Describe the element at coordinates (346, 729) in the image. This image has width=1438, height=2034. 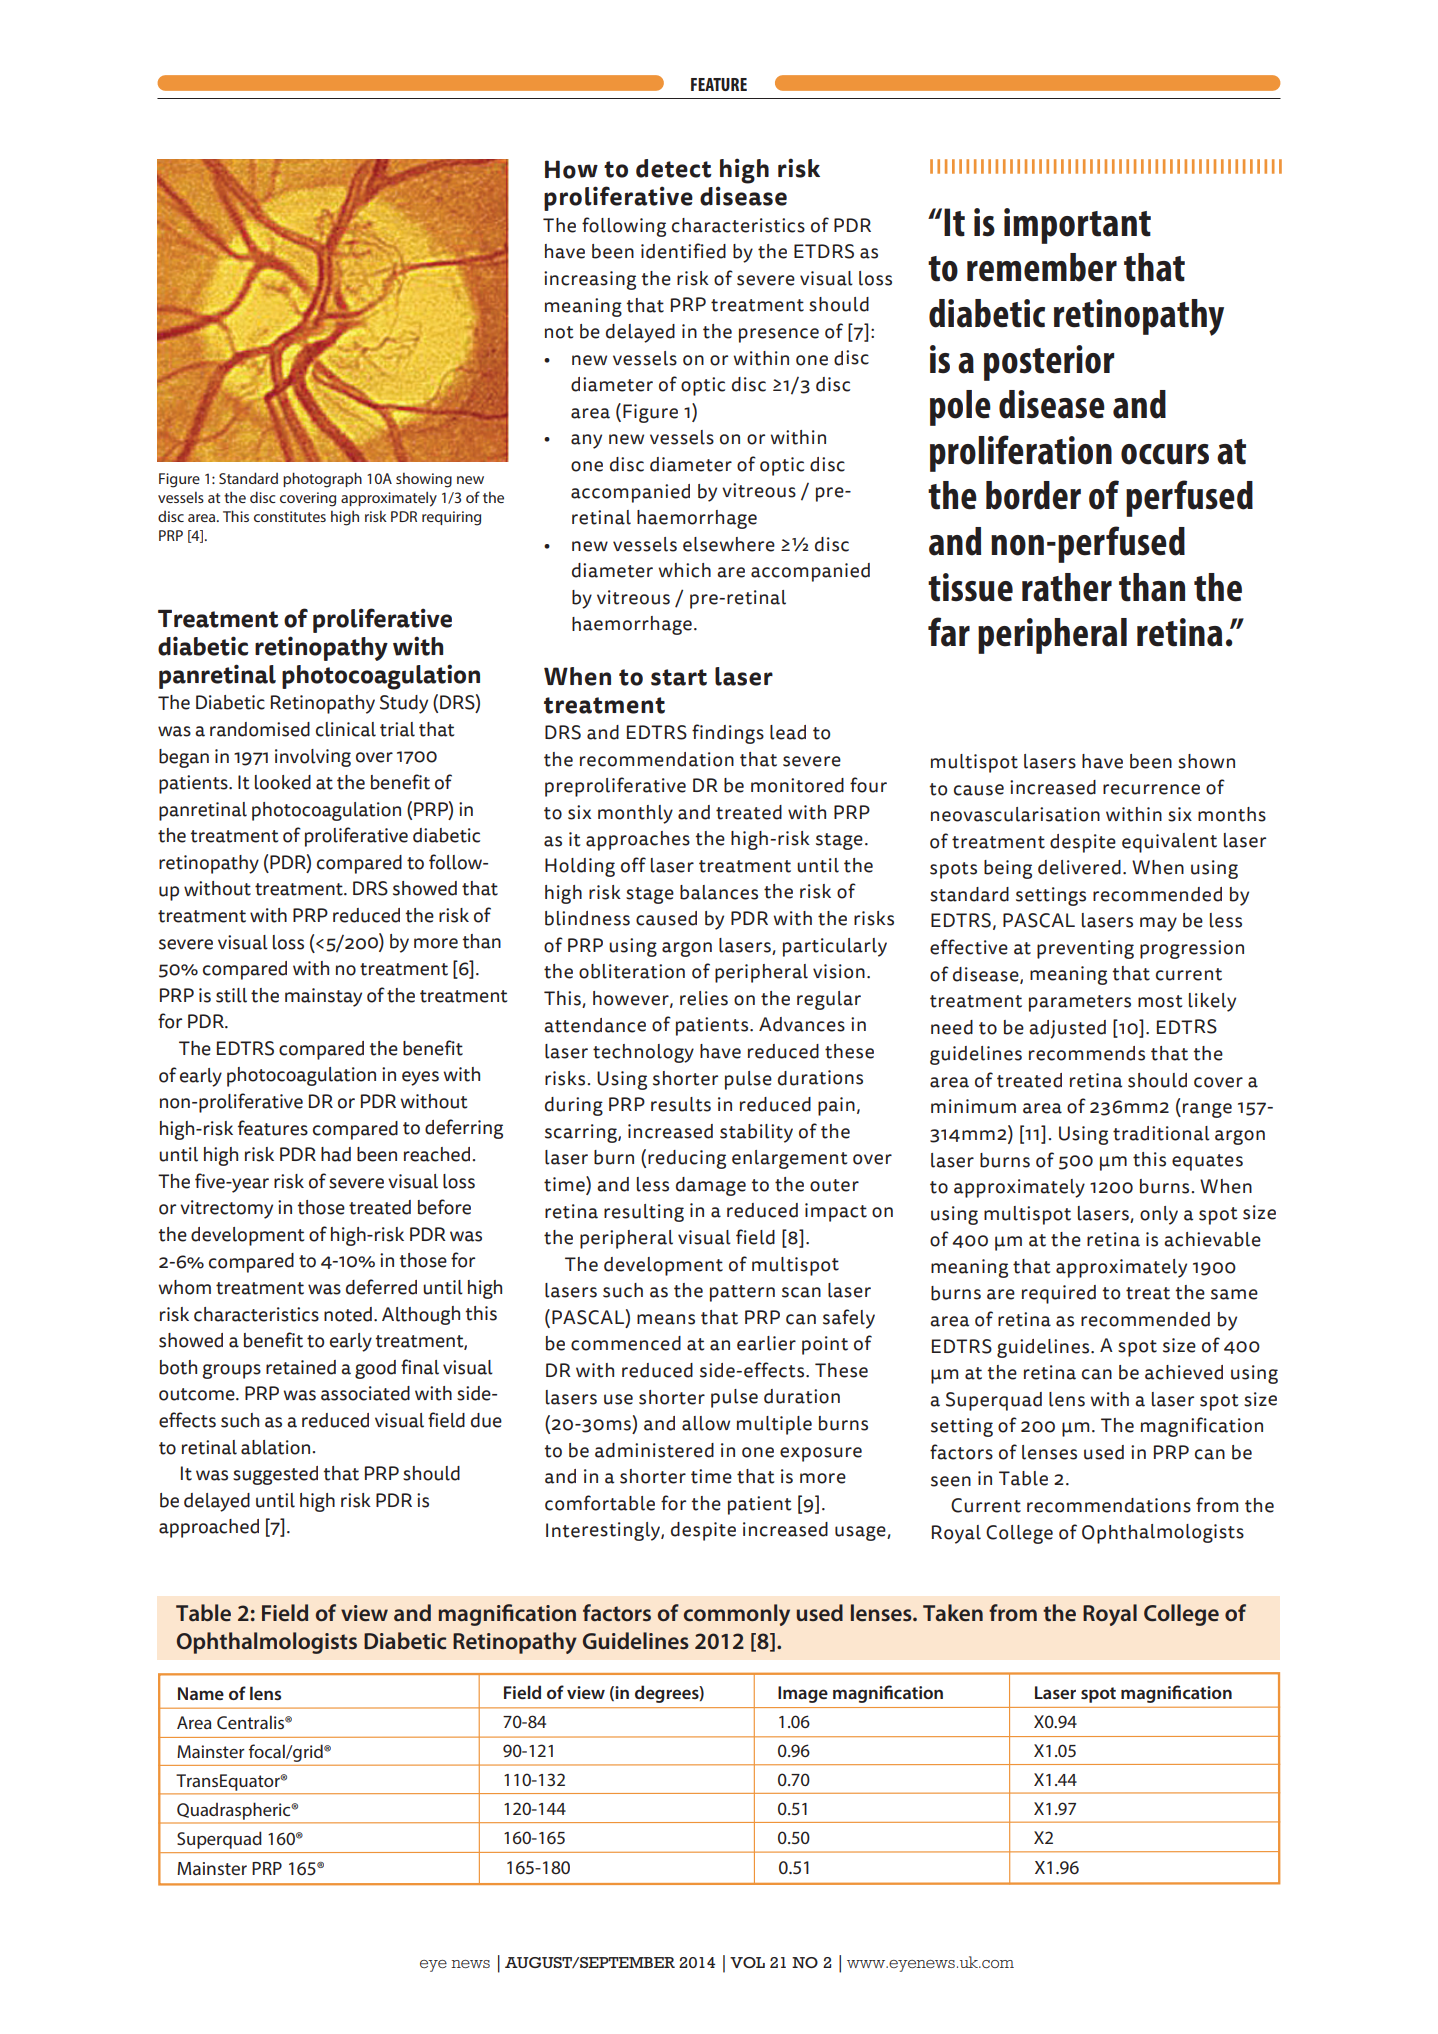
I see `clinical` at that location.
